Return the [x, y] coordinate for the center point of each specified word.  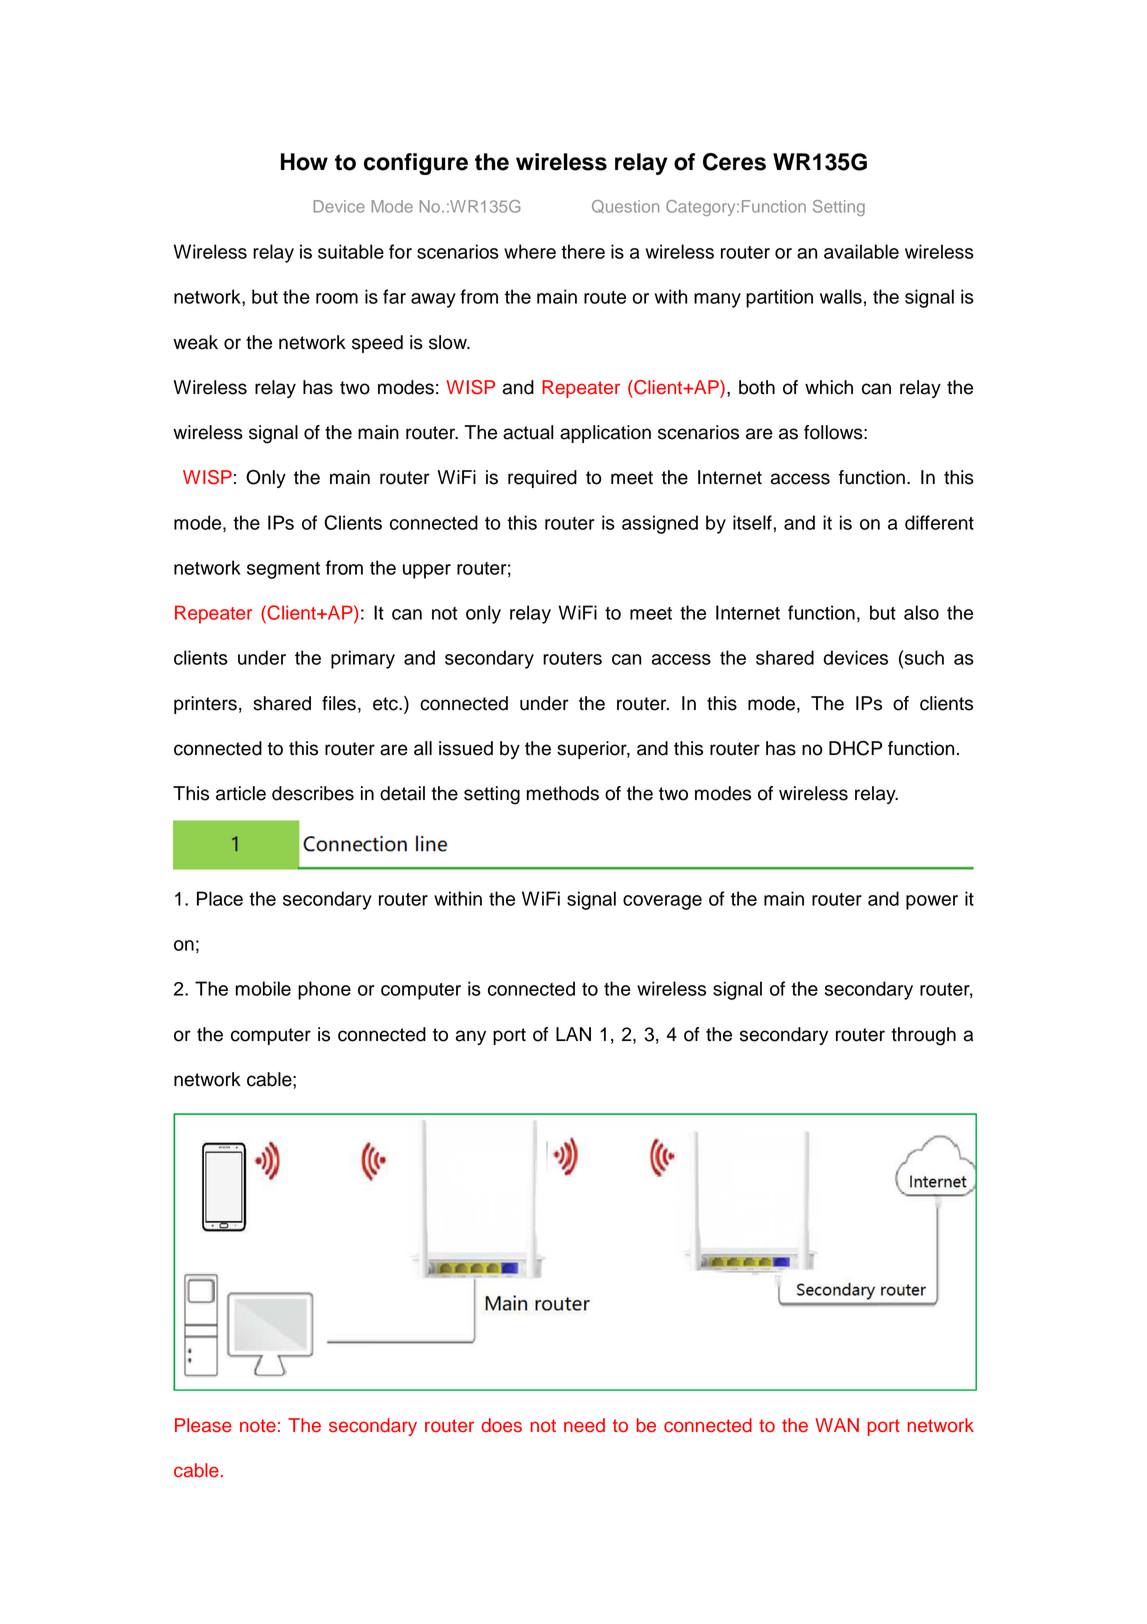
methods [563, 793]
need [584, 1425]
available [861, 251]
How [304, 162]
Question [625, 206]
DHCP [855, 748]
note [258, 1426]
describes [313, 793]
